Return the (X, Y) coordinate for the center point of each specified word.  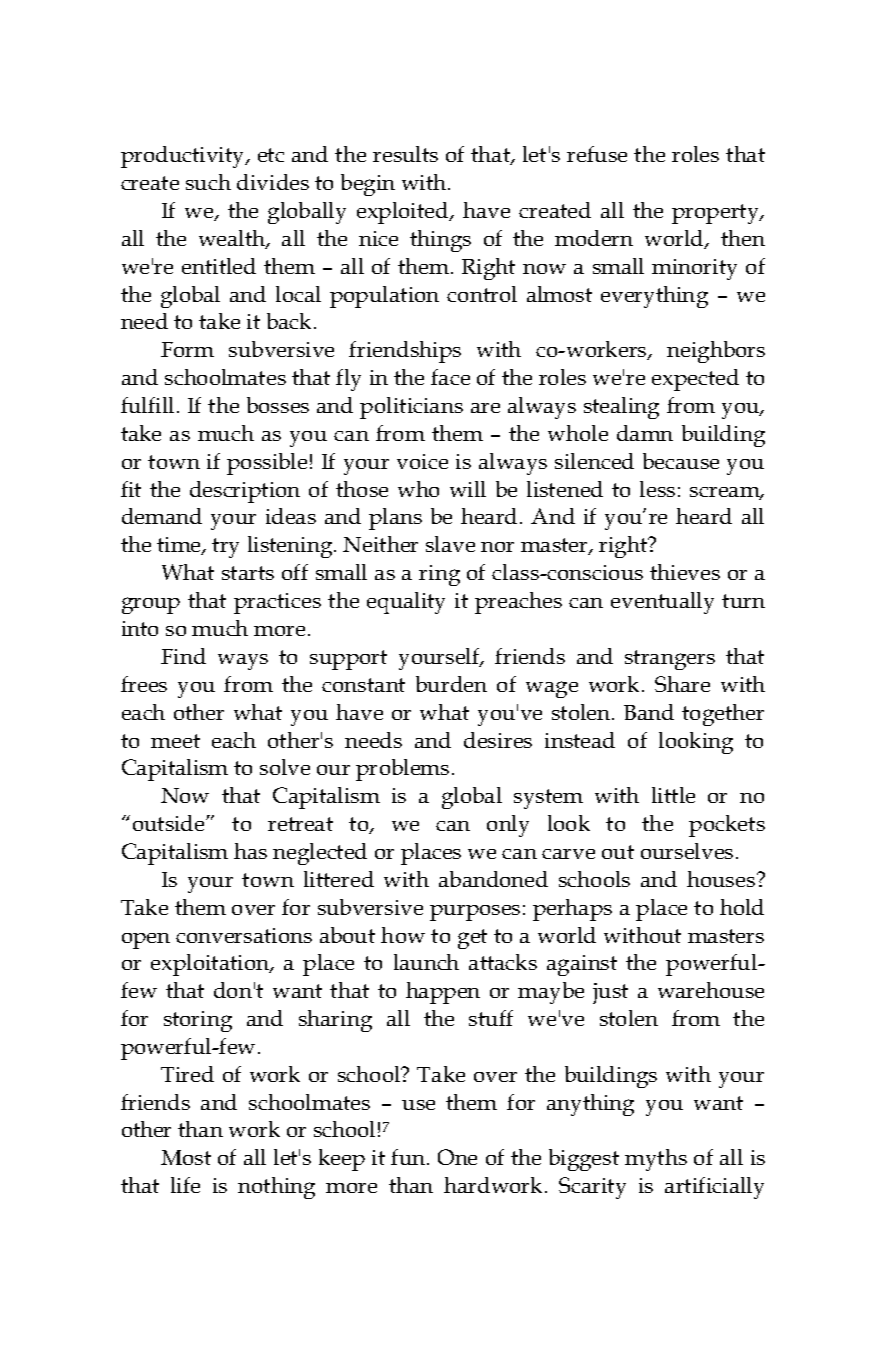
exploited (404, 213)
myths (656, 1160)
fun (409, 1157)
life (185, 1185)
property (717, 214)
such (208, 182)
